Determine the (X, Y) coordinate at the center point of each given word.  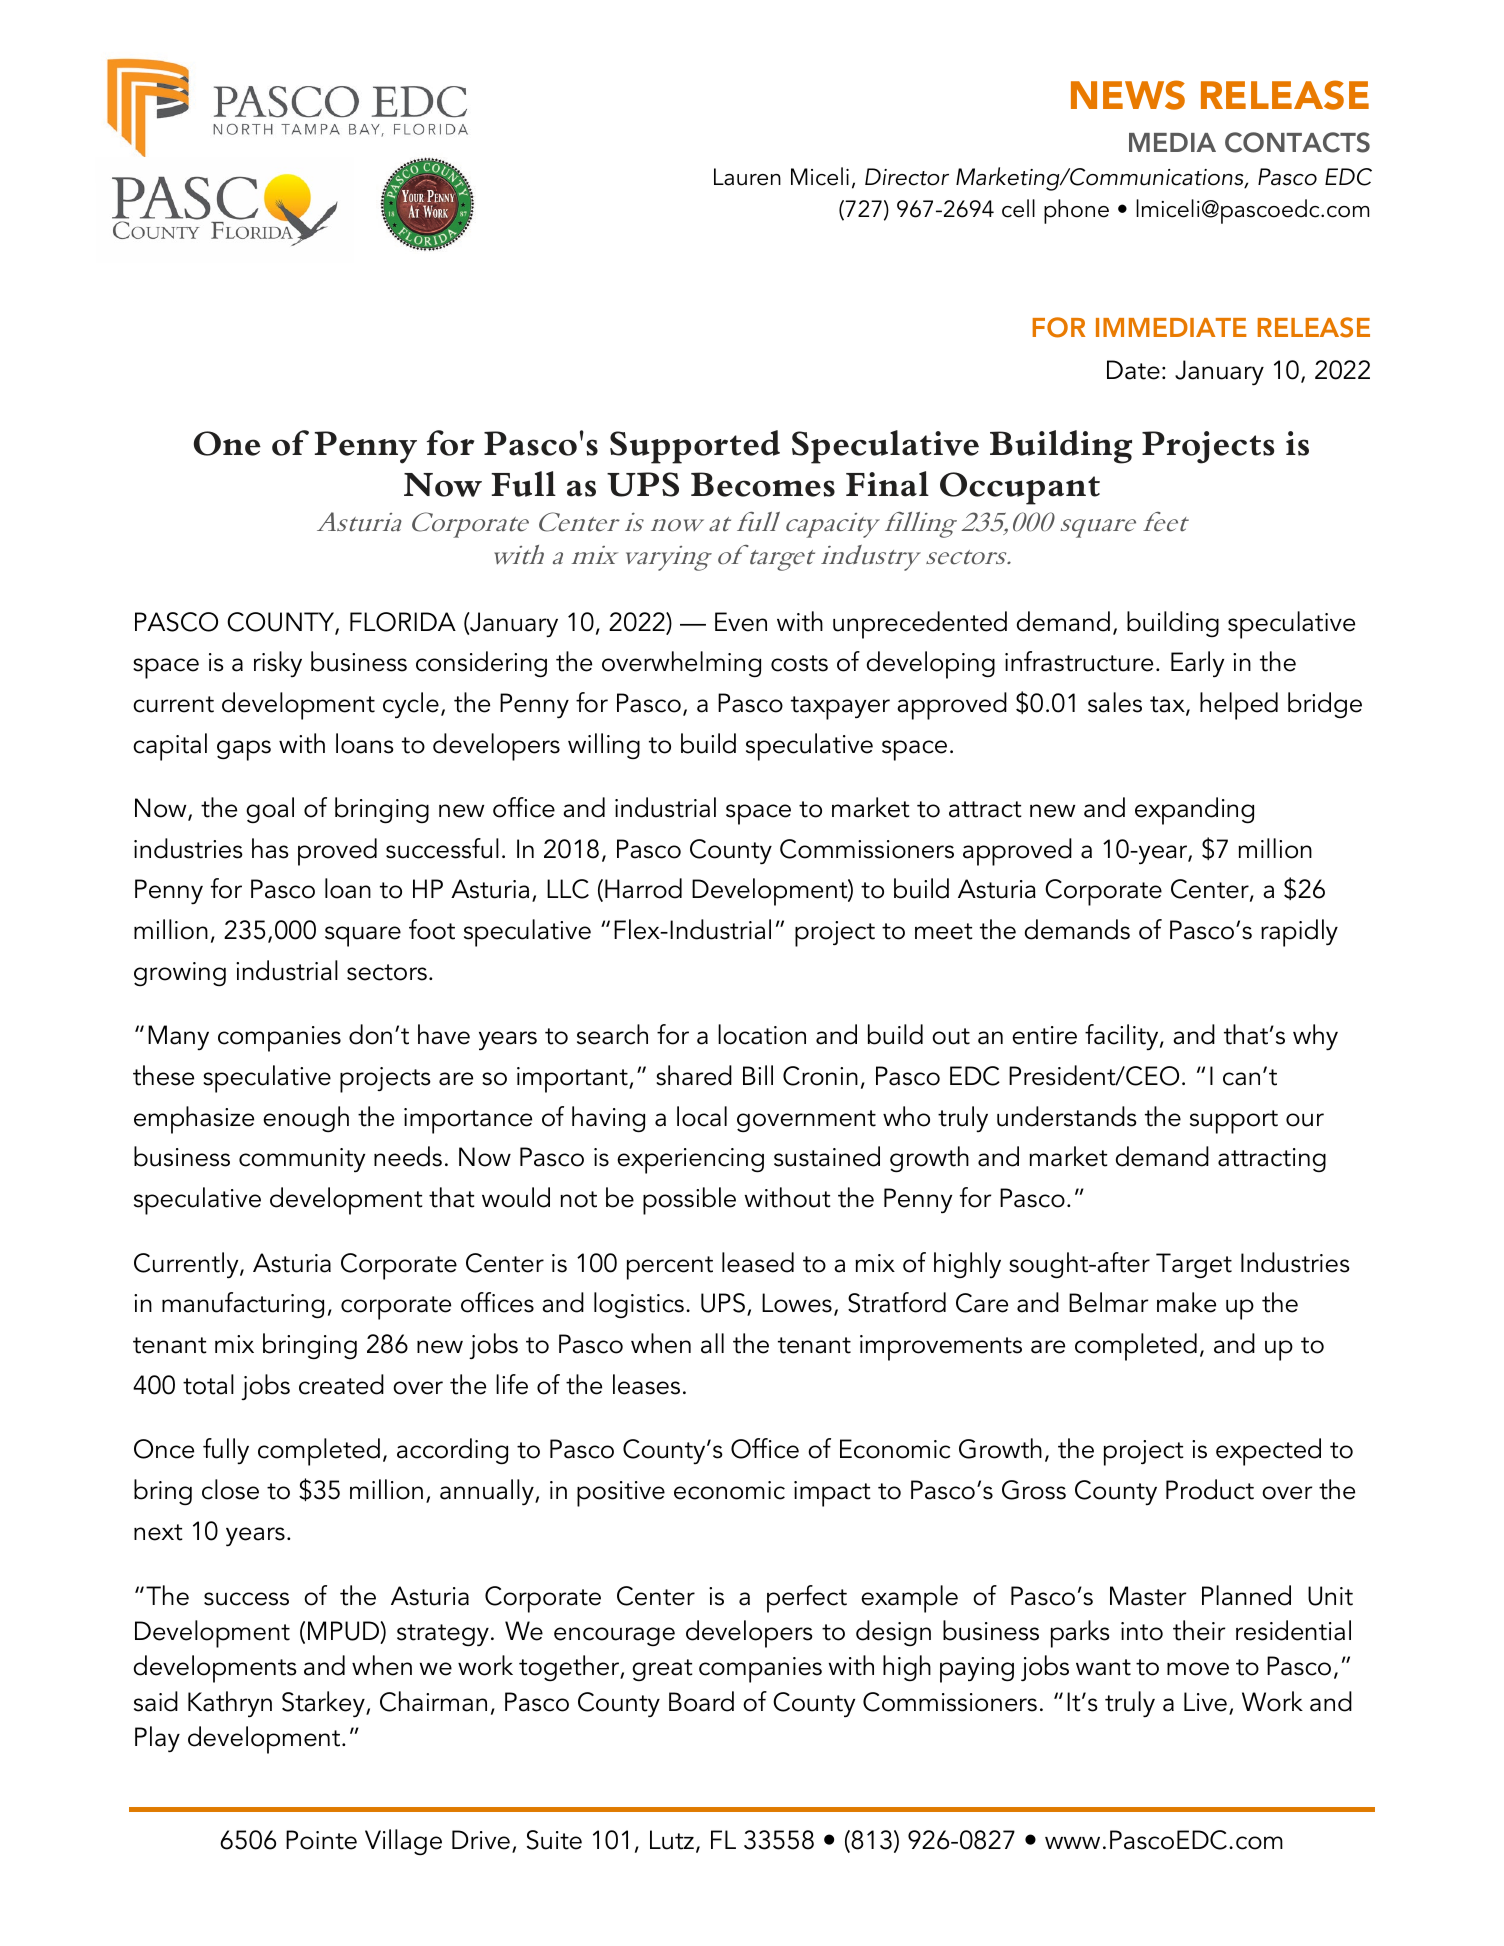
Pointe (321, 1840)
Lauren (747, 177)
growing (180, 974)
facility (1123, 1037)
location (762, 1034)
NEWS (1128, 95)
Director (907, 177)
